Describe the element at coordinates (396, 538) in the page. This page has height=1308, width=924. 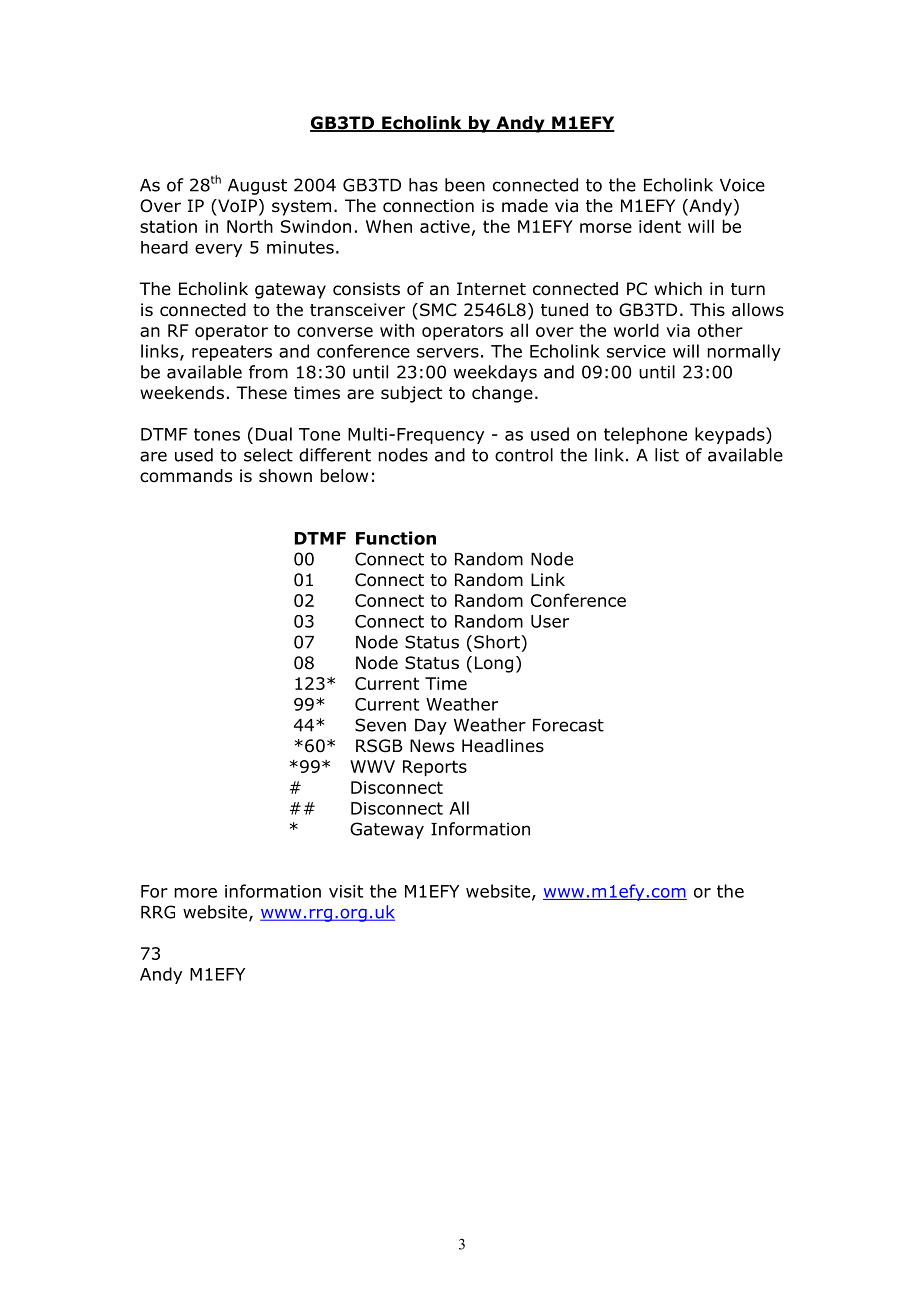
I see `Function` at that location.
